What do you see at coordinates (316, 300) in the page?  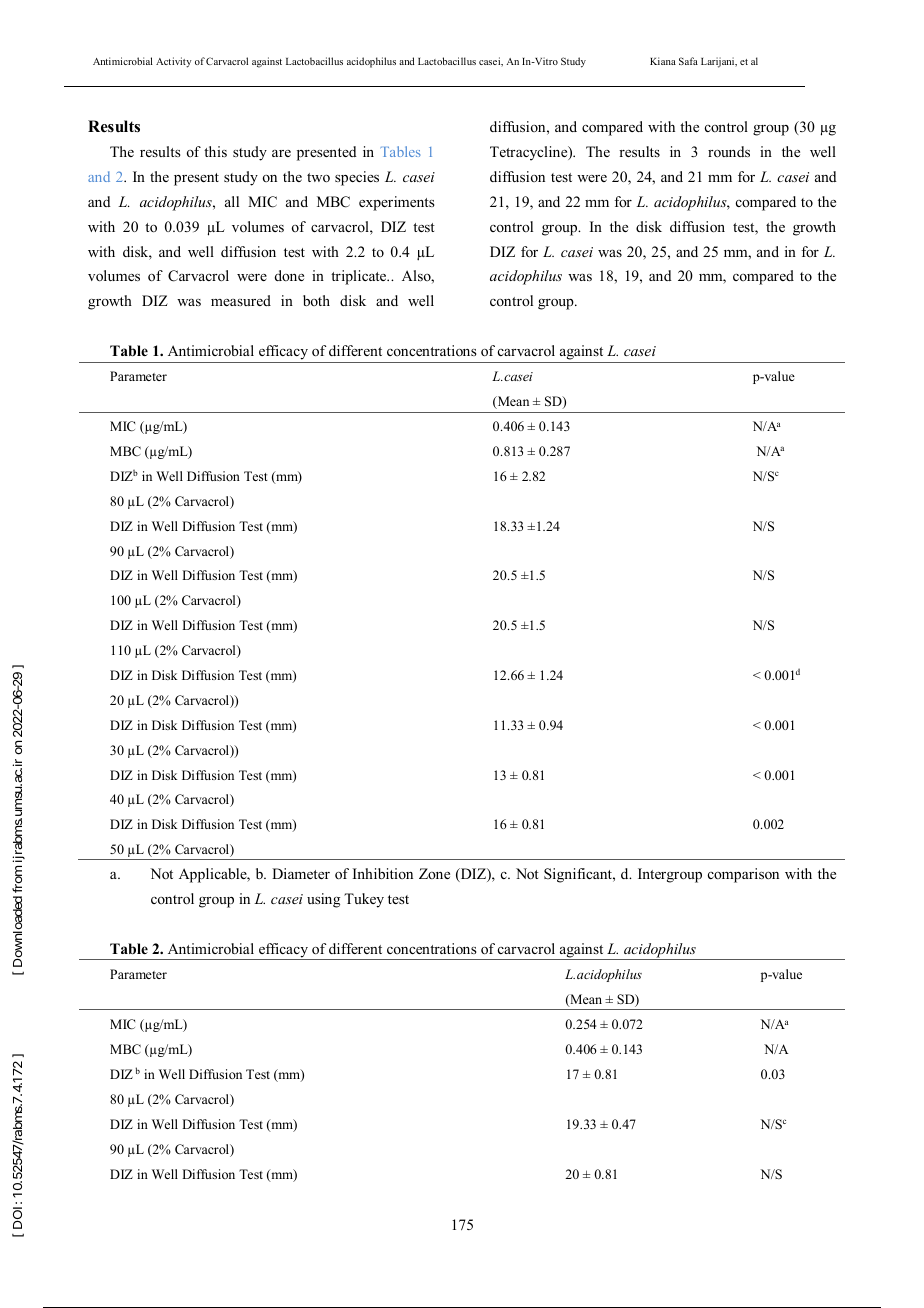 I see `both` at bounding box center [316, 300].
